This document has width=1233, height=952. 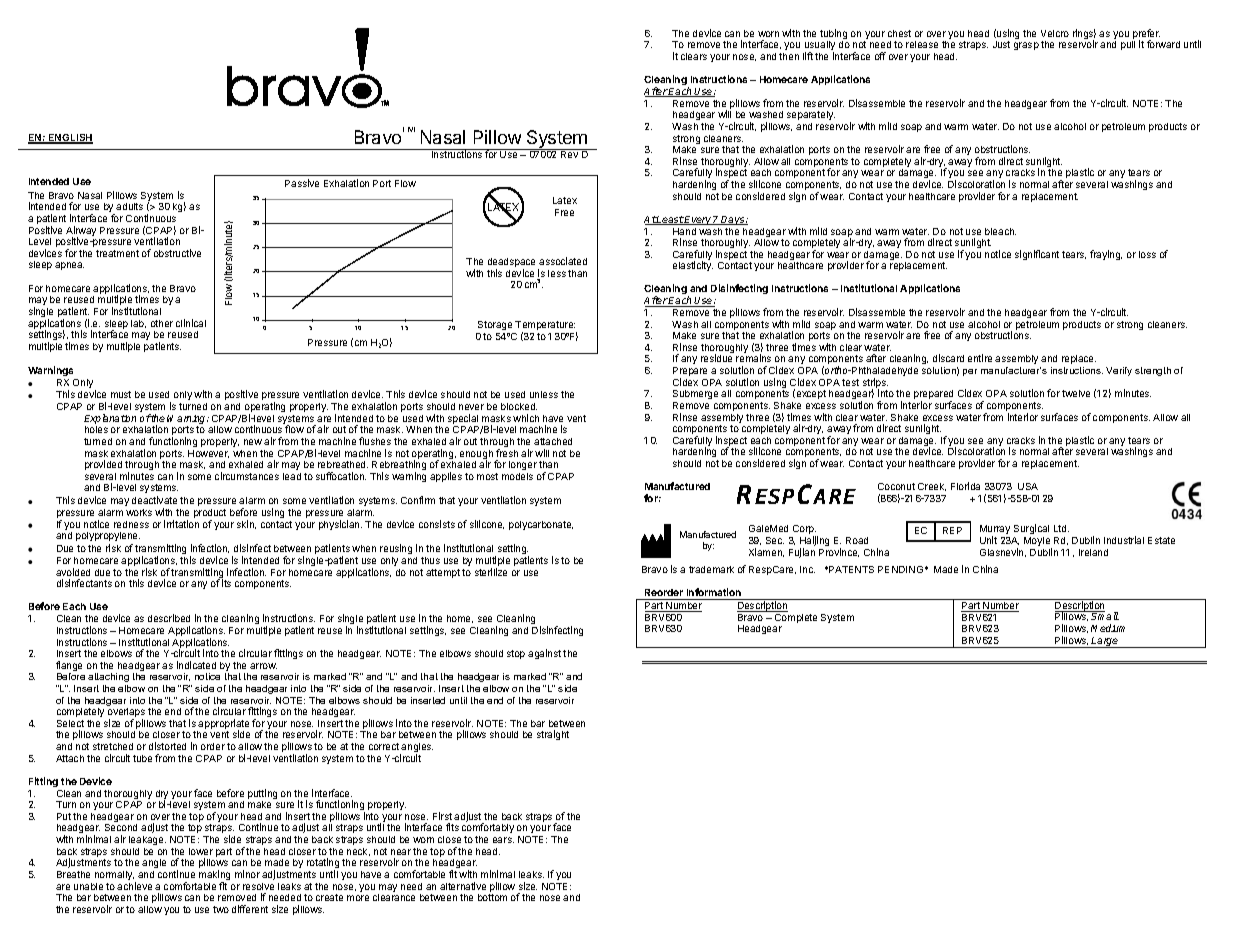 I want to click on entire, so click(x=980, y=358).
